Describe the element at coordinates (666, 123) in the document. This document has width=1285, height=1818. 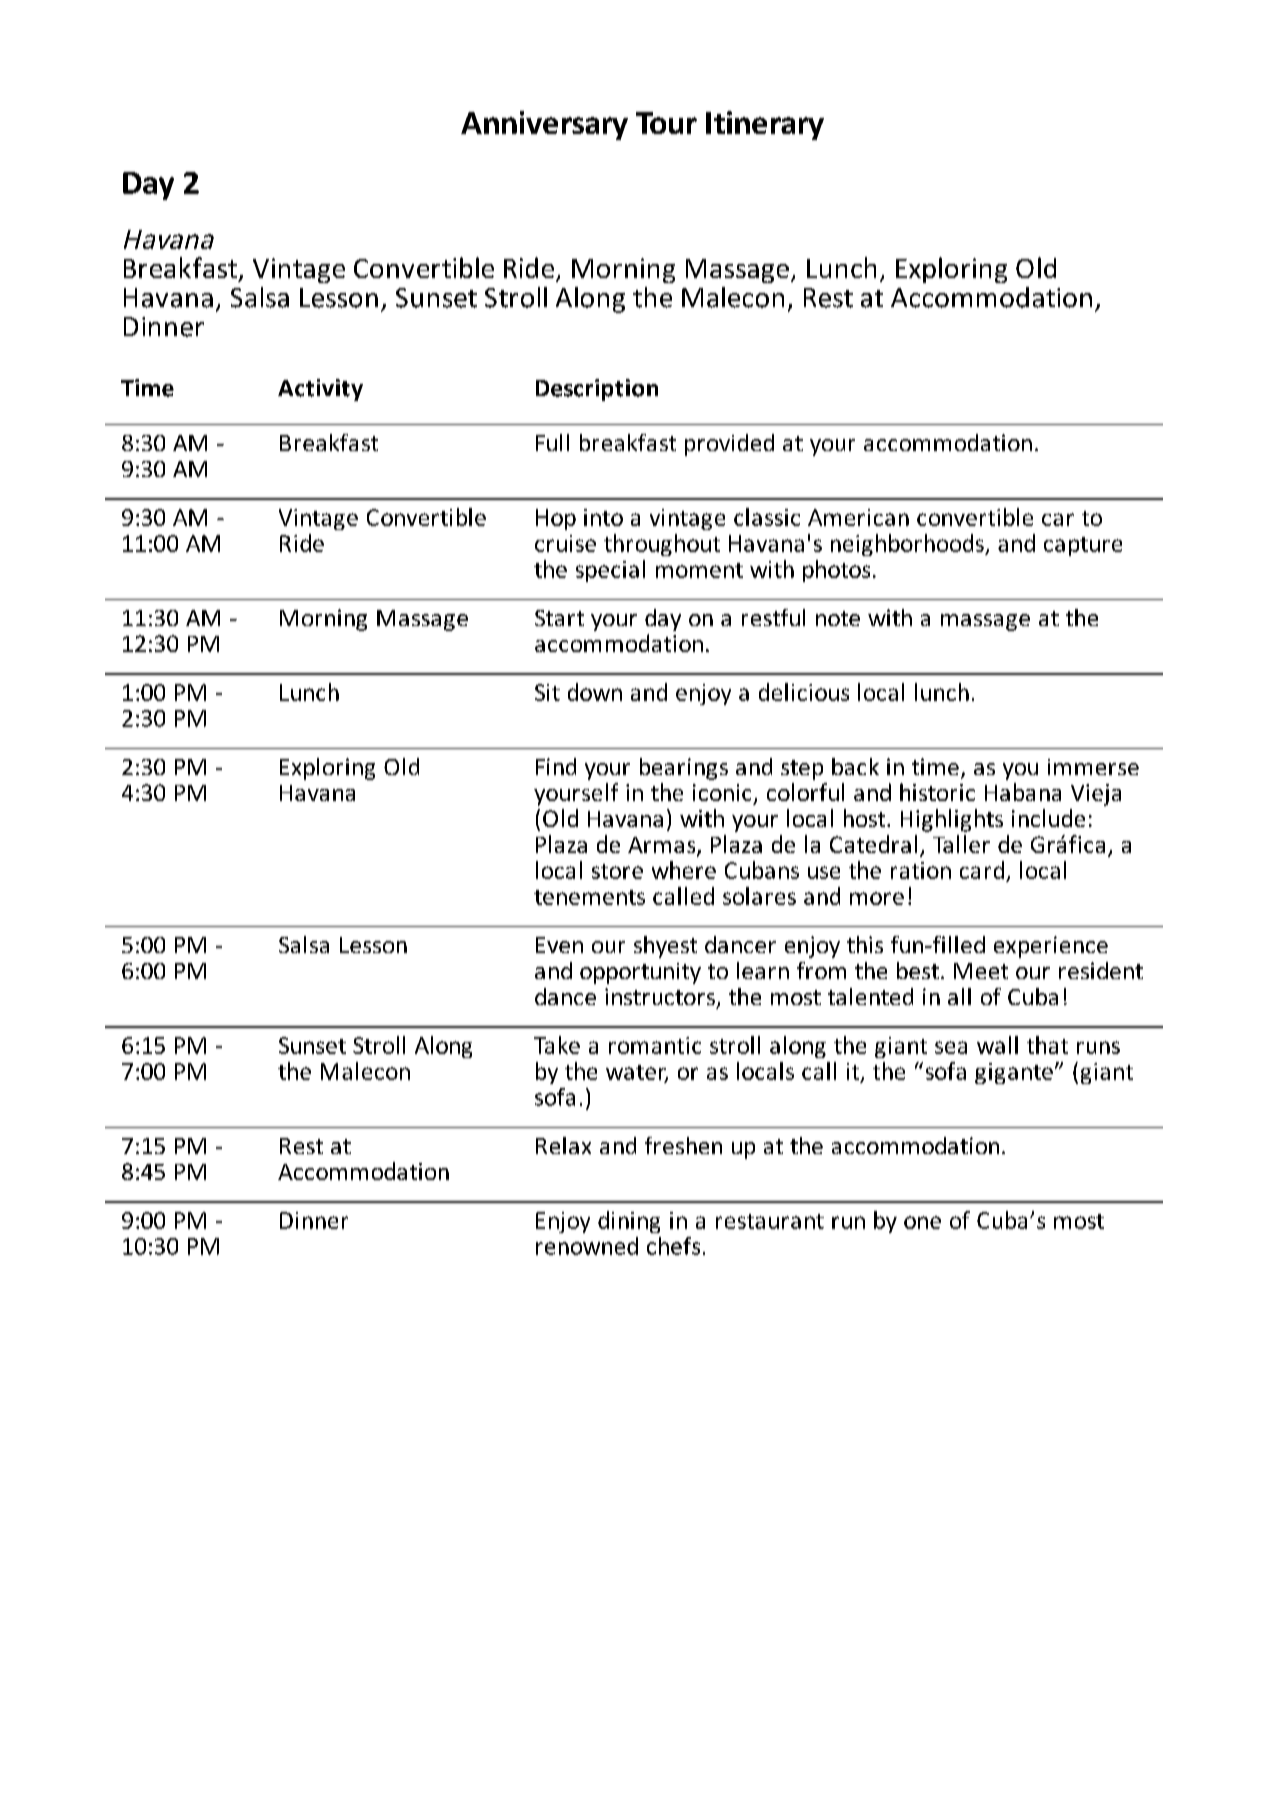
I see `Tour` at that location.
